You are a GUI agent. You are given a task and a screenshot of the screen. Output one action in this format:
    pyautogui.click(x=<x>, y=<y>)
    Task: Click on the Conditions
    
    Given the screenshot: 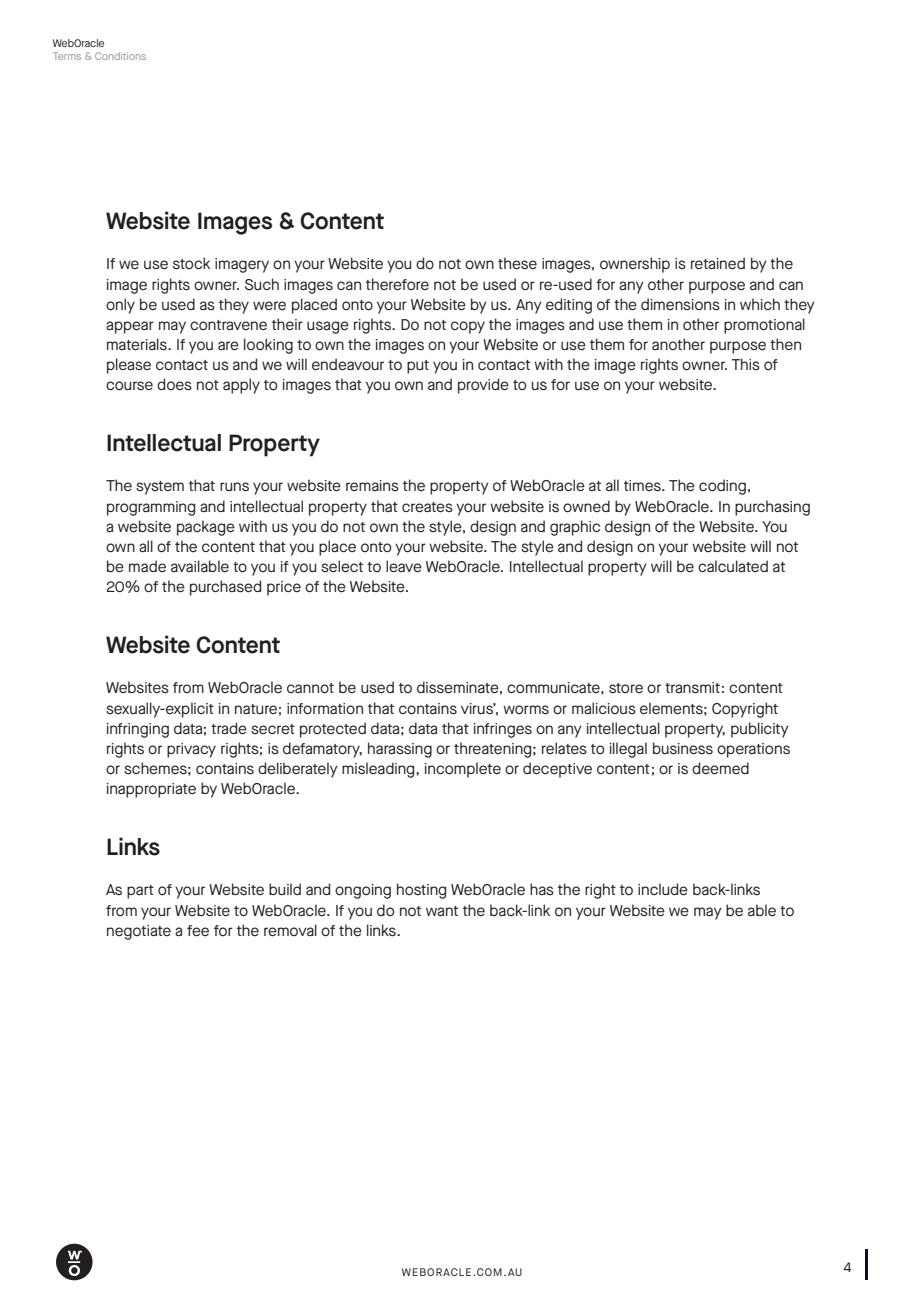 What is the action you would take?
    pyautogui.click(x=120, y=56)
